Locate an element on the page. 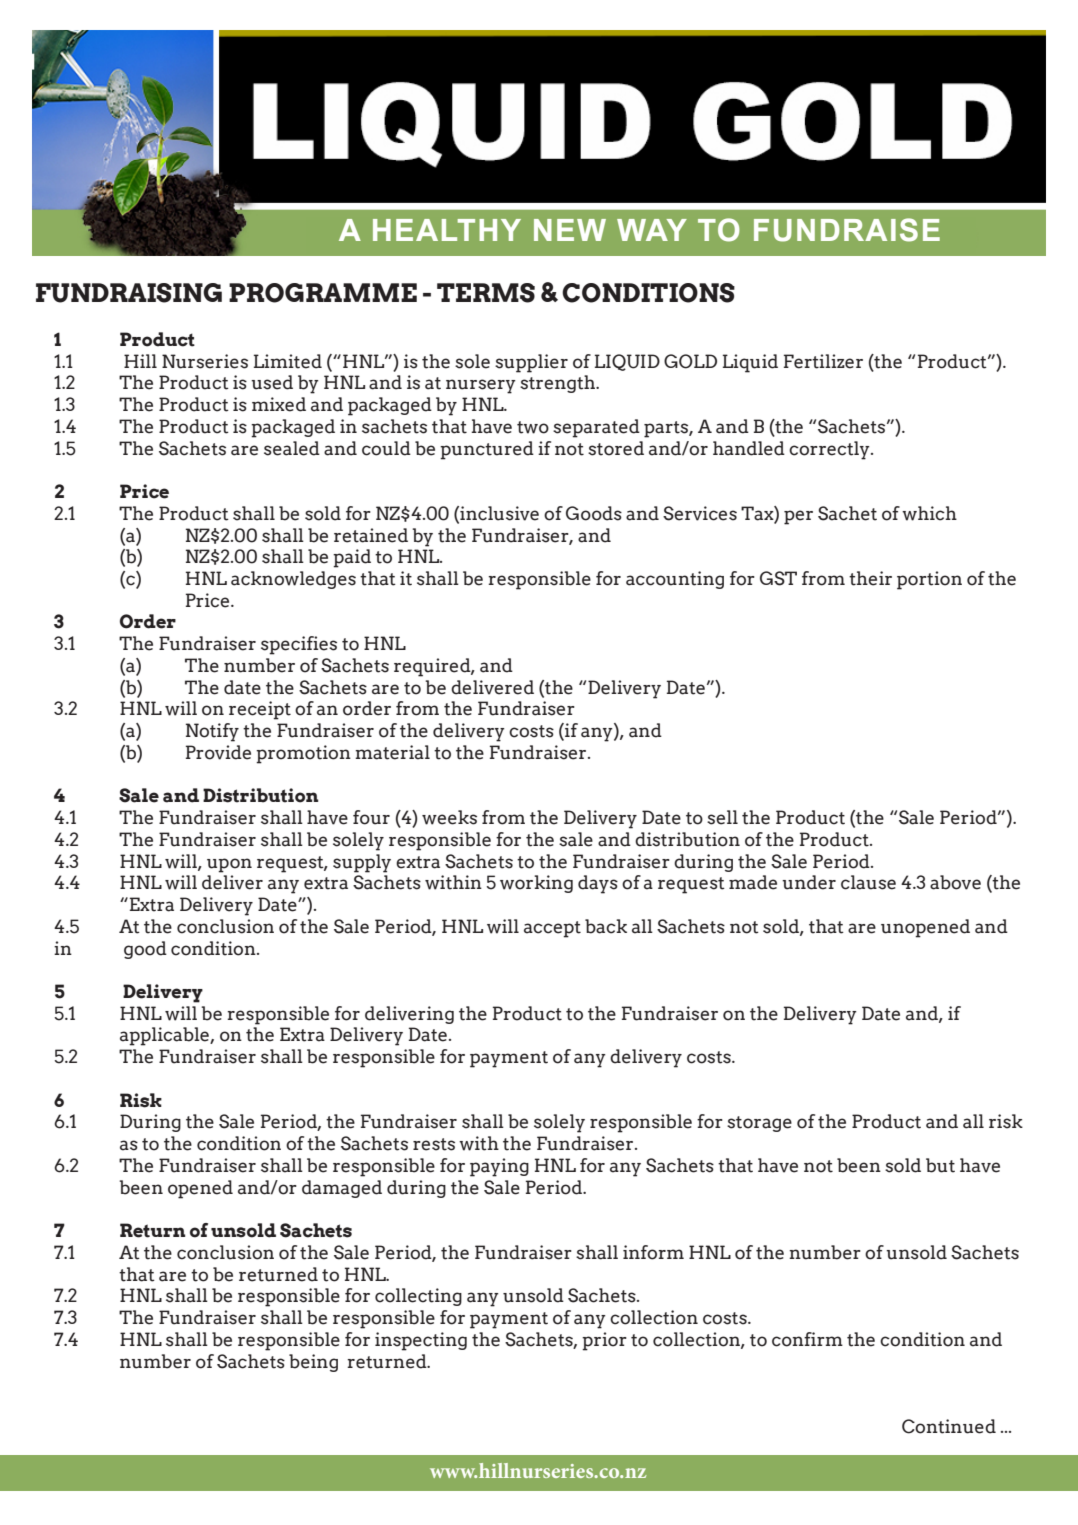 The width and height of the document is (1078, 1525). applicable is located at coordinates (165, 1036).
